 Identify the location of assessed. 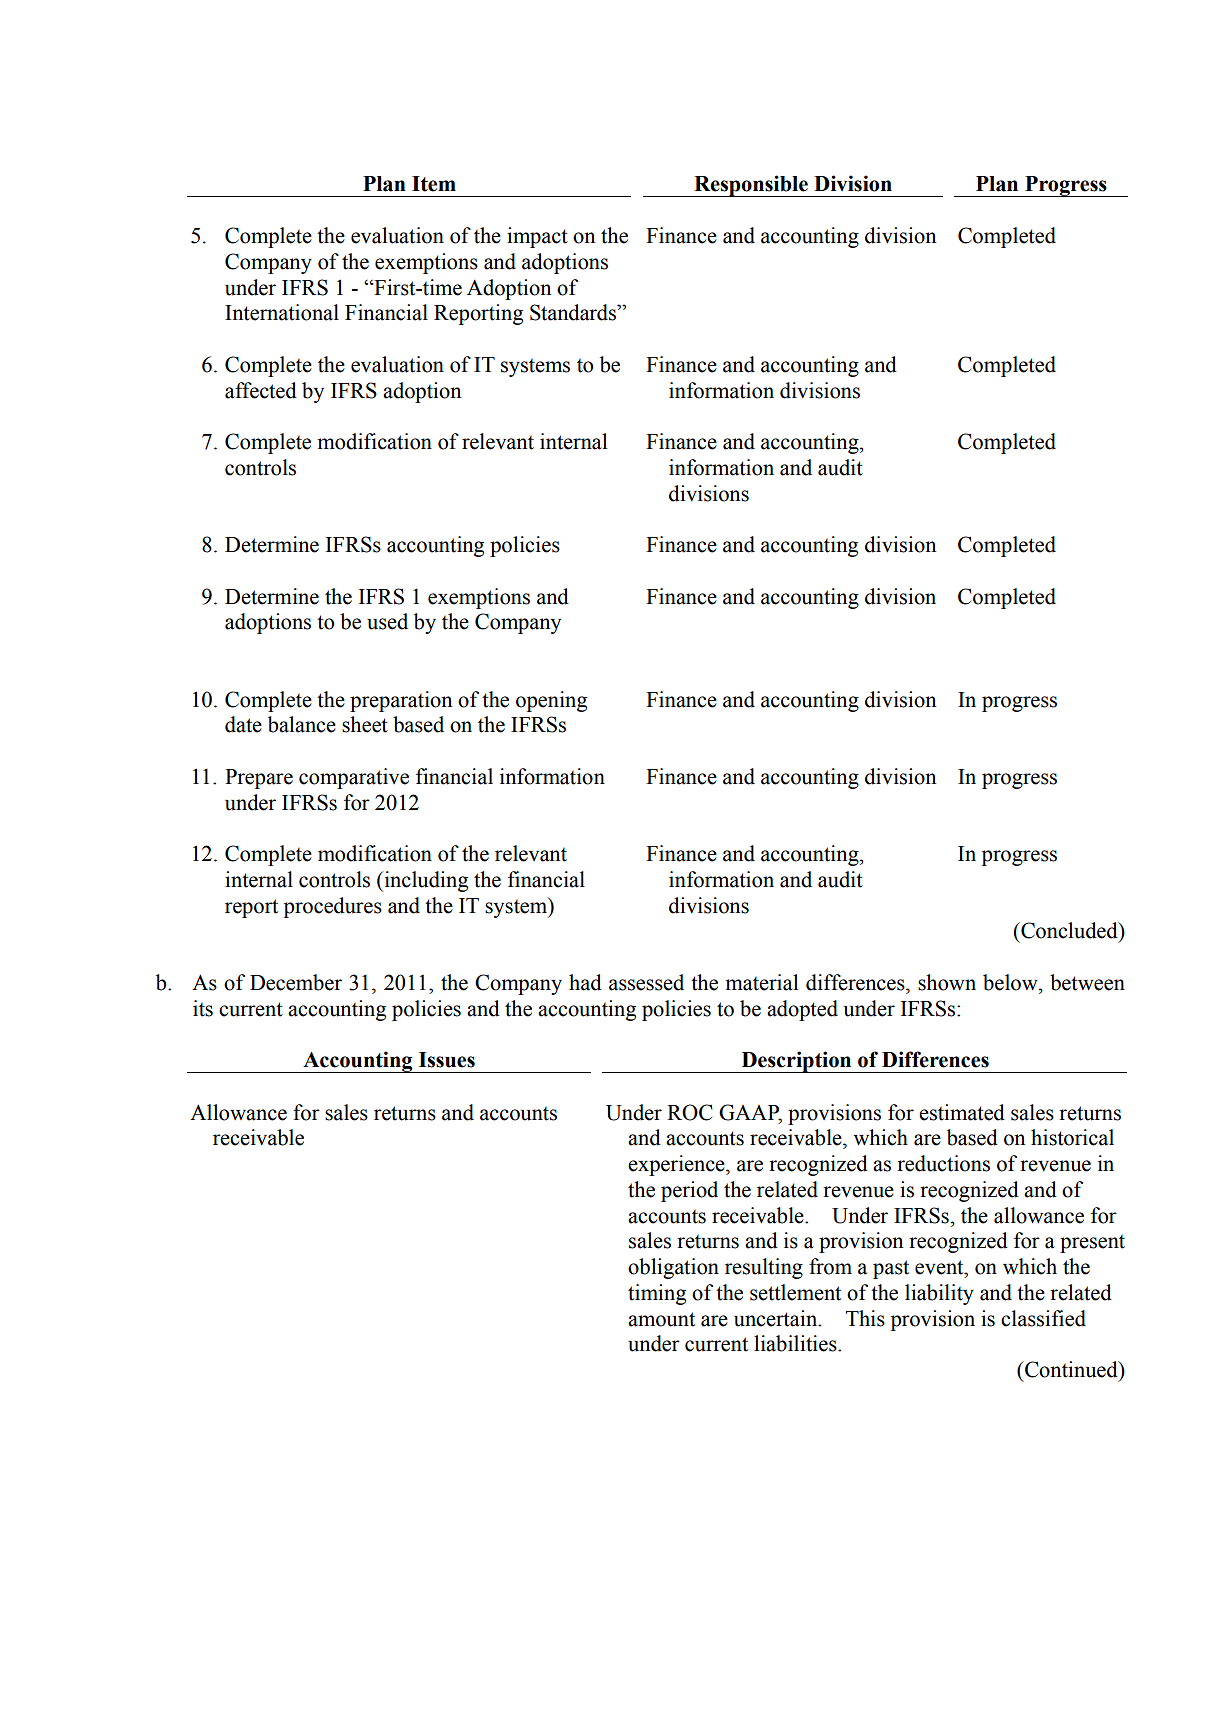
(646, 982).
